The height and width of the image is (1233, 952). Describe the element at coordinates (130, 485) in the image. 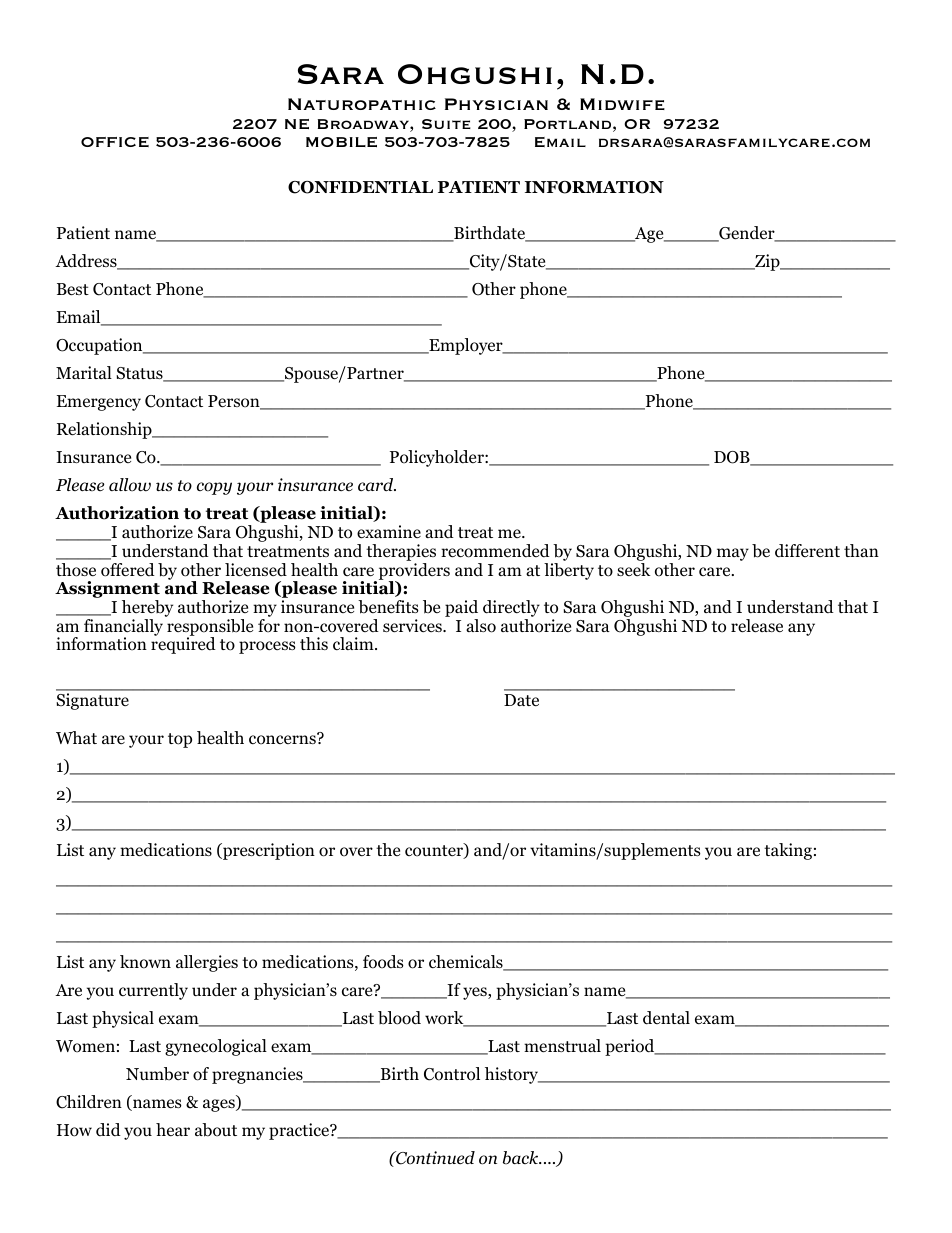

I see `allow` at that location.
